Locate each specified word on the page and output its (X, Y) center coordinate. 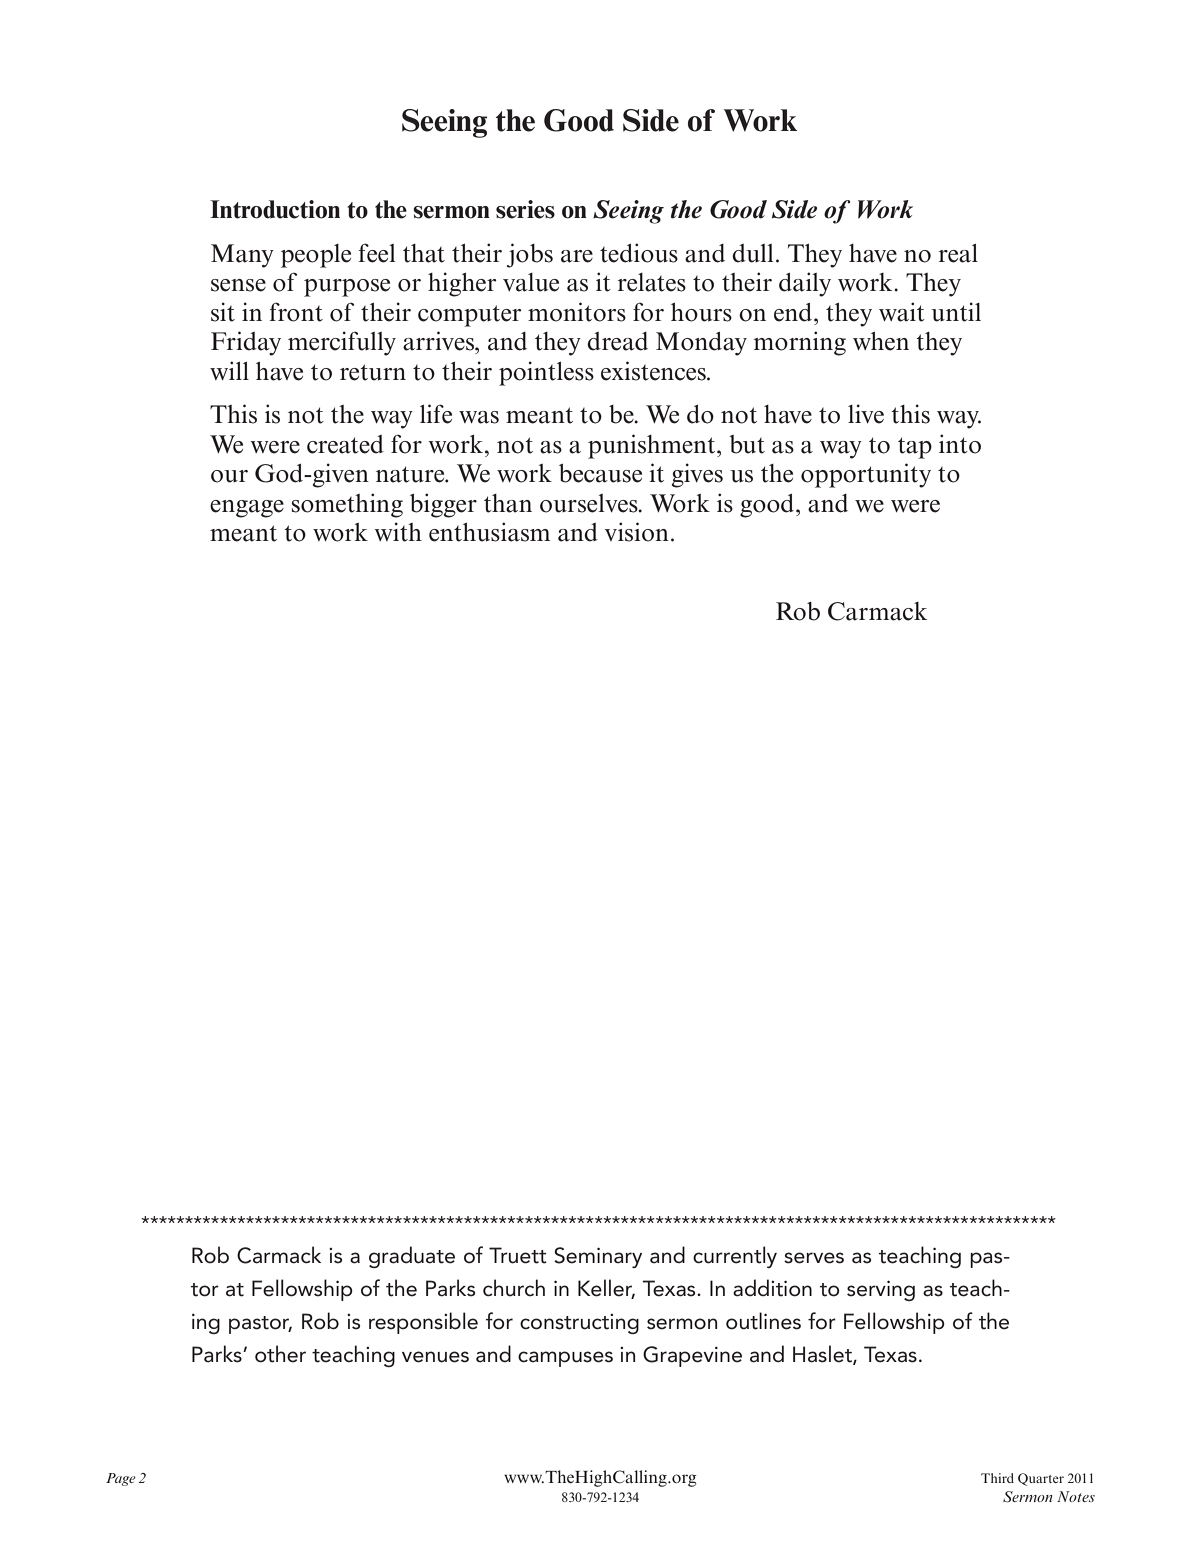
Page (121, 1479)
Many (242, 256)
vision (637, 532)
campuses (565, 1359)
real (958, 253)
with (398, 532)
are (577, 256)
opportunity (866, 475)
